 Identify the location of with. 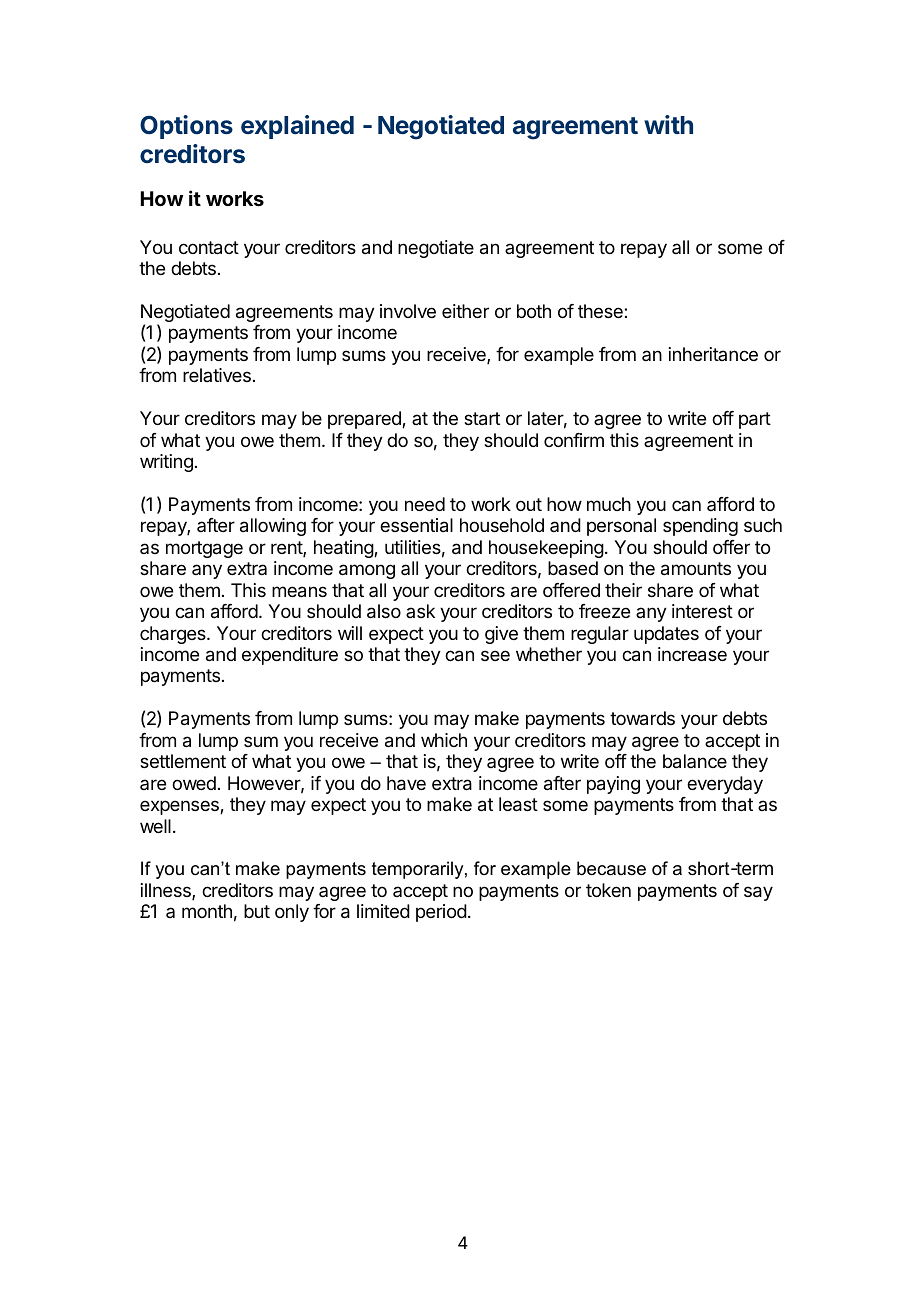
(668, 124).
